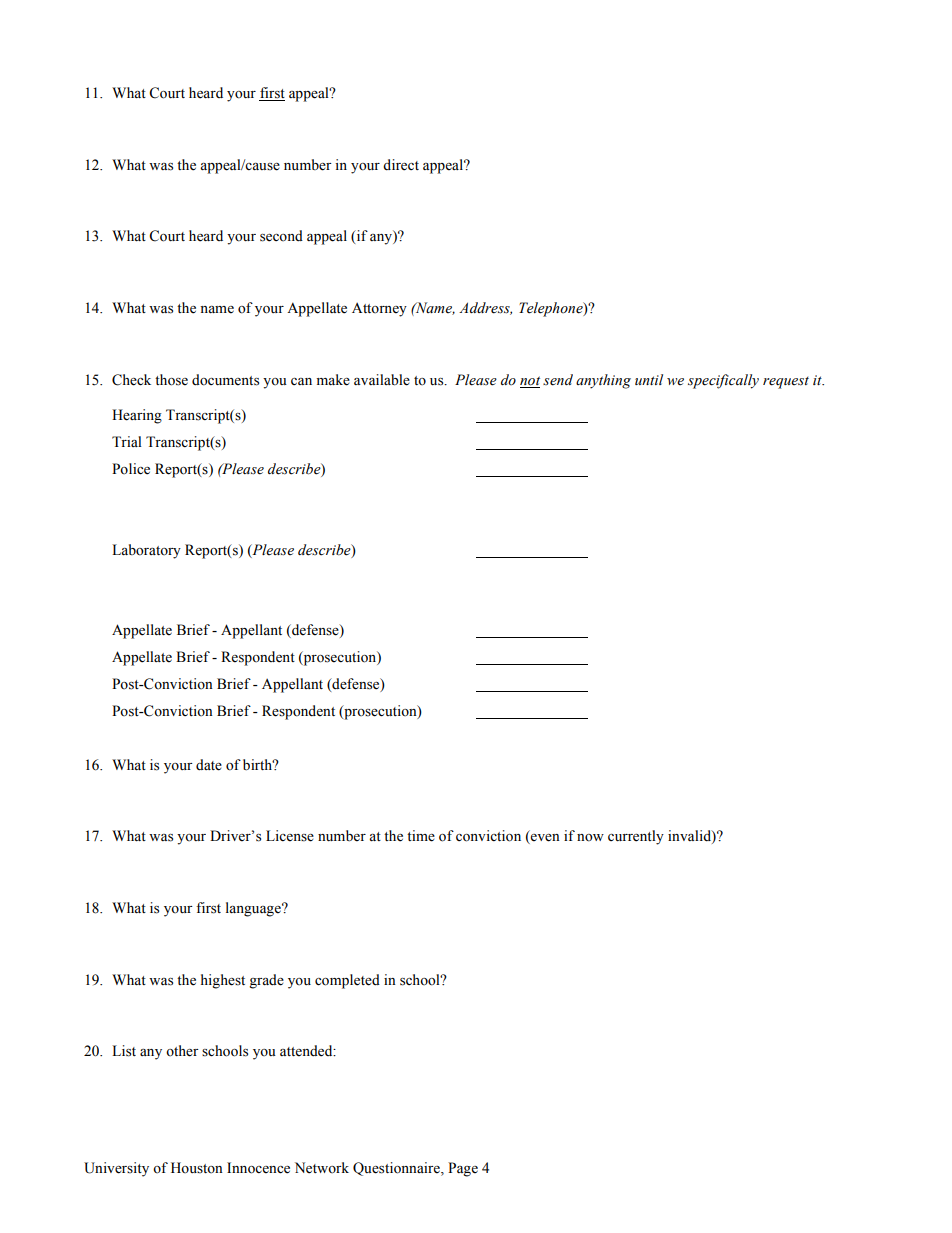 Image resolution: width=952 pixels, height=1233 pixels. I want to click on date, so click(209, 765).
